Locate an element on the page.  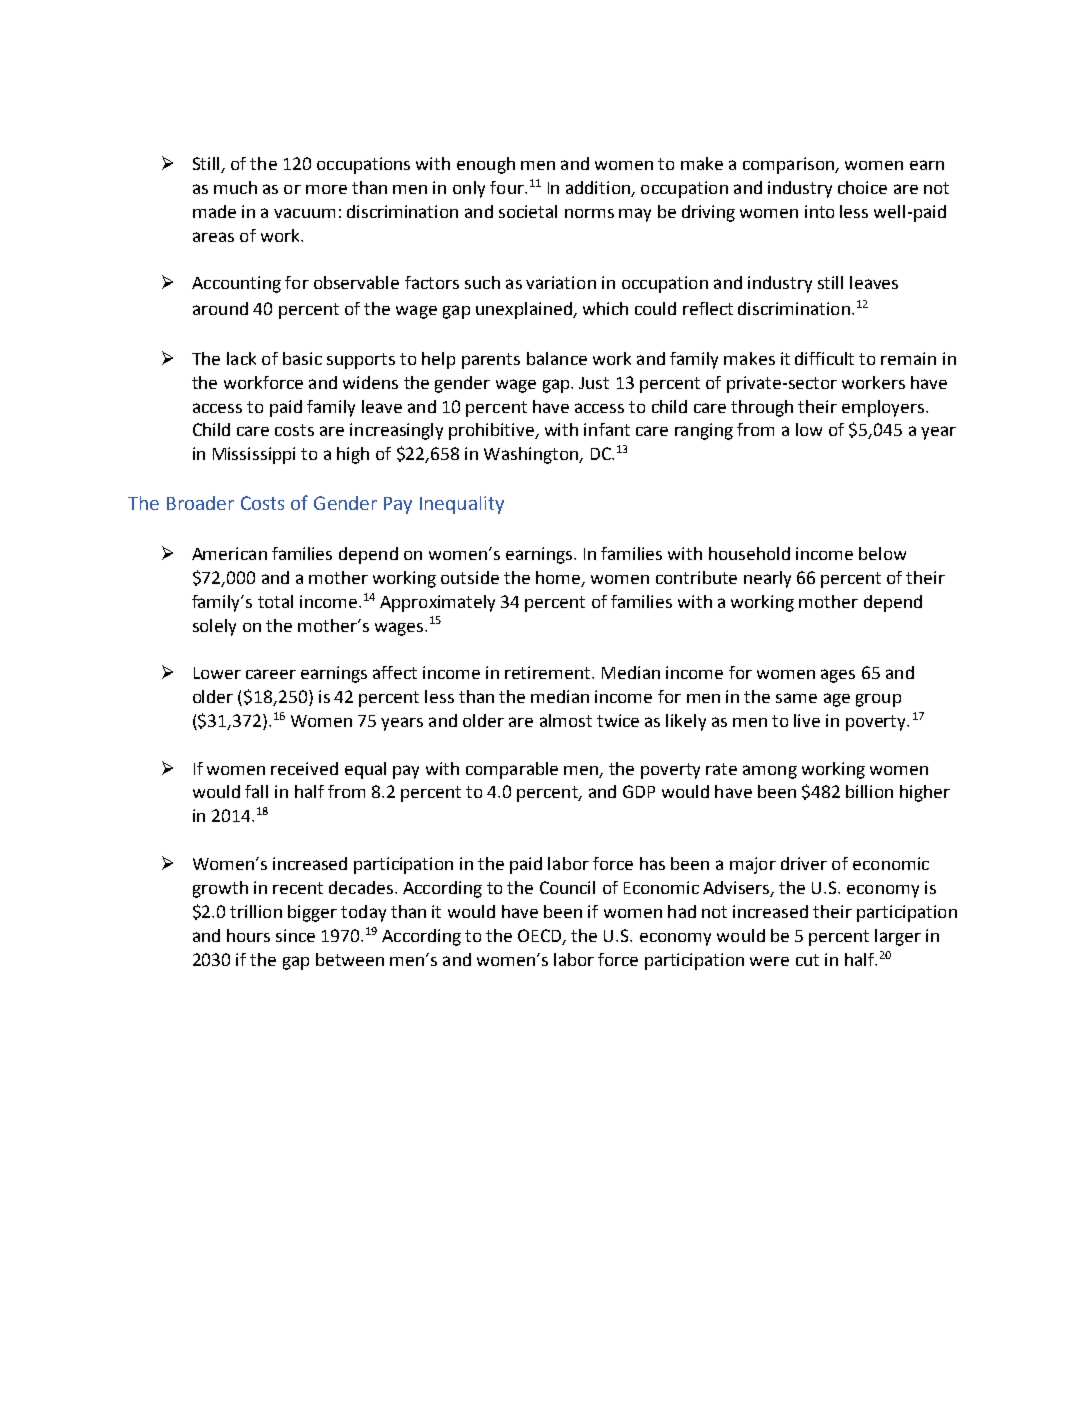
Mississippi is located at coordinates (254, 455).
